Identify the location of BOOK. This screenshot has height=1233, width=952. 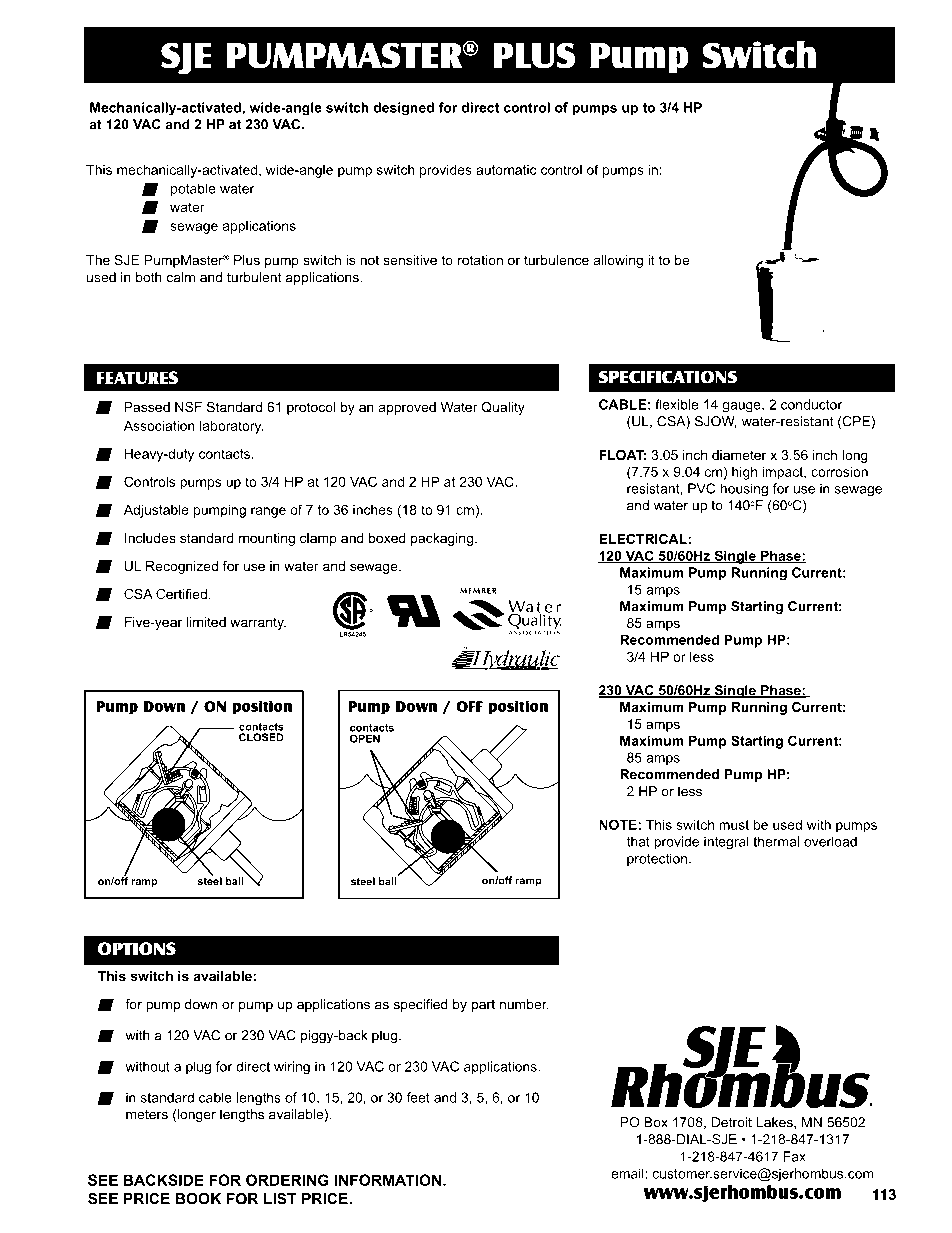
(198, 1199).
